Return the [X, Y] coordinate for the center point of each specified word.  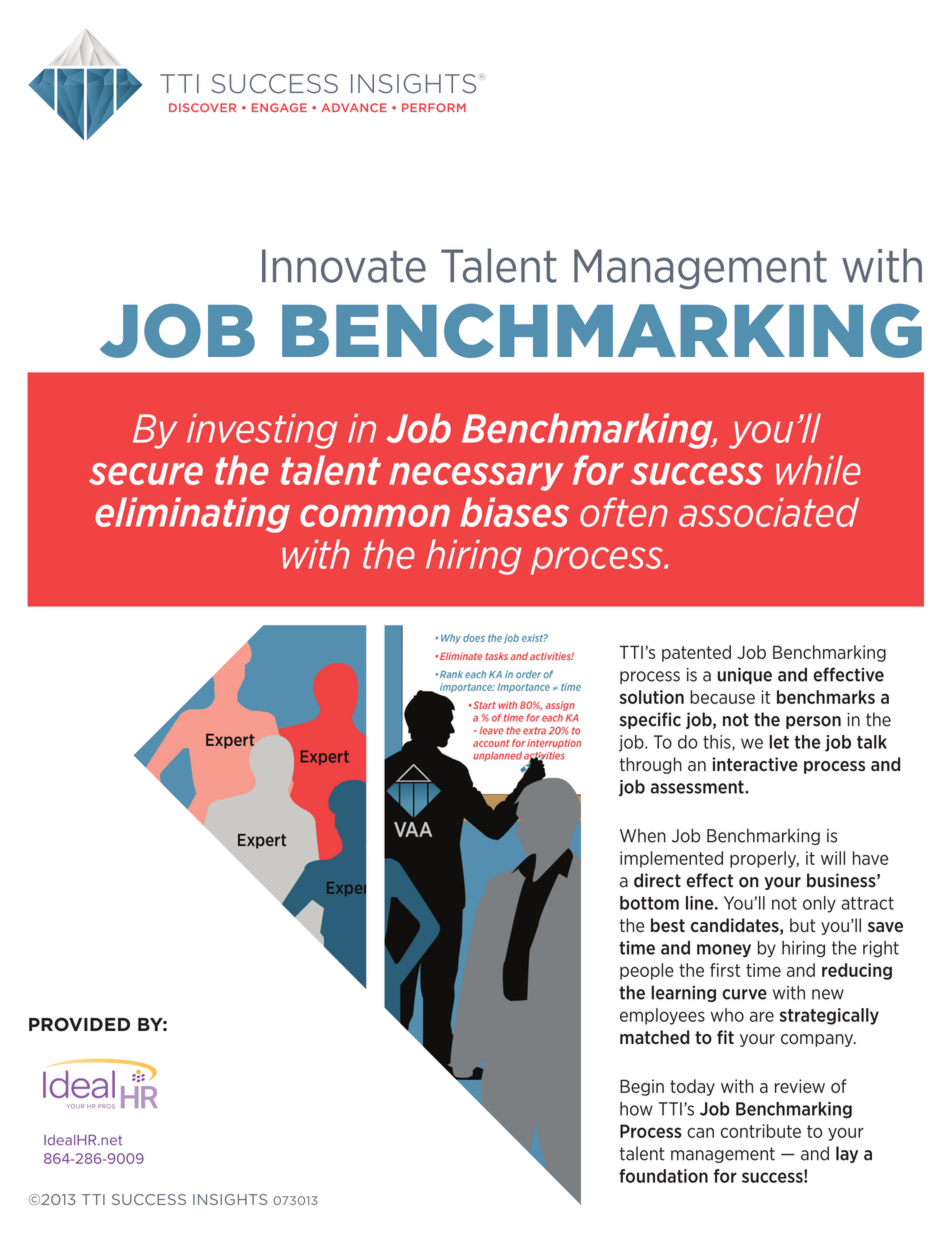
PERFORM [434, 107]
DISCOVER [202, 107]
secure [146, 474]
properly [764, 859]
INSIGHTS [230, 1199]
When [643, 836]
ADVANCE [354, 107]
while [818, 470]
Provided [79, 1024]
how [636, 1109]
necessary [476, 477]
